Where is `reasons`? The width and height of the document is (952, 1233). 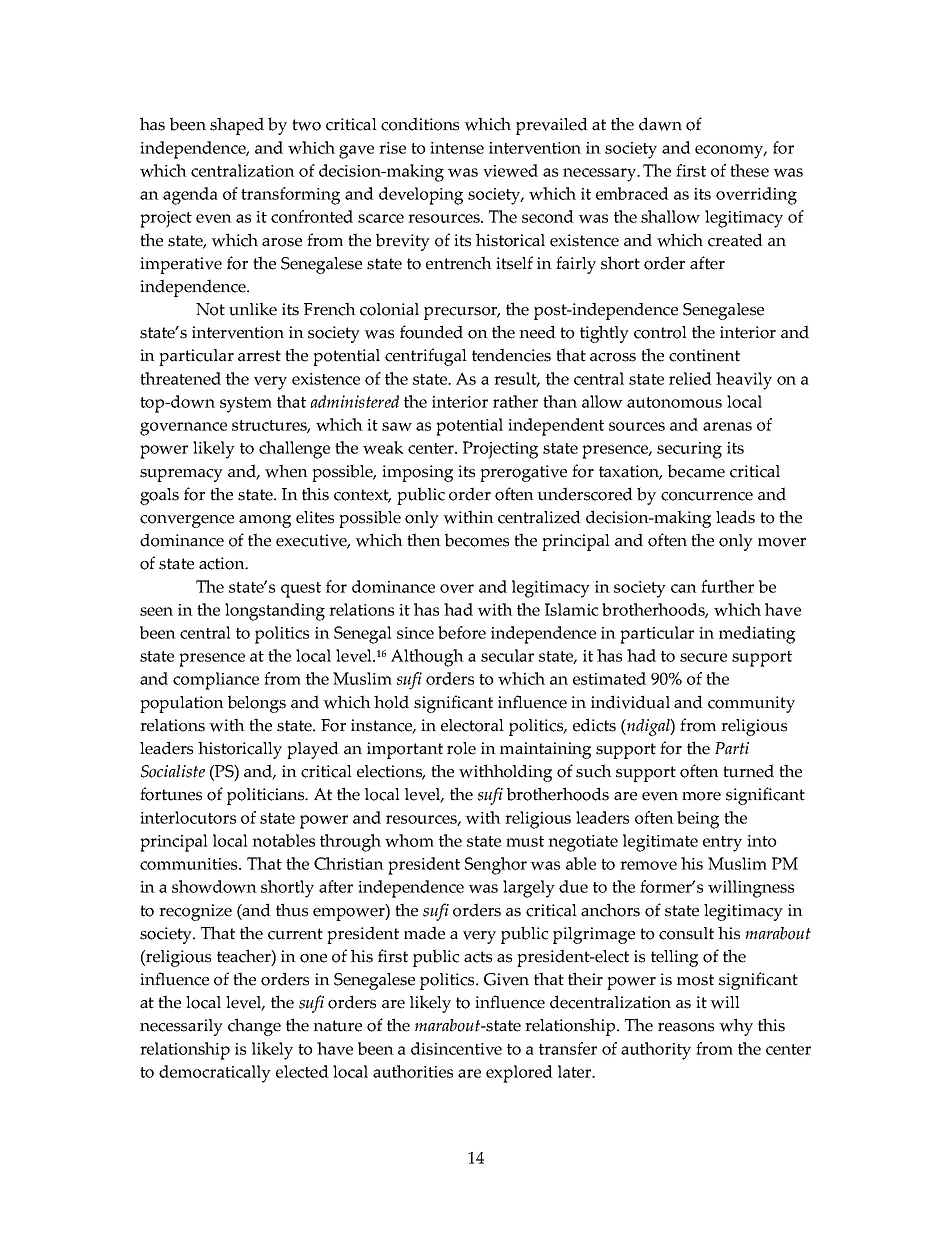
reasons is located at coordinates (686, 1027).
